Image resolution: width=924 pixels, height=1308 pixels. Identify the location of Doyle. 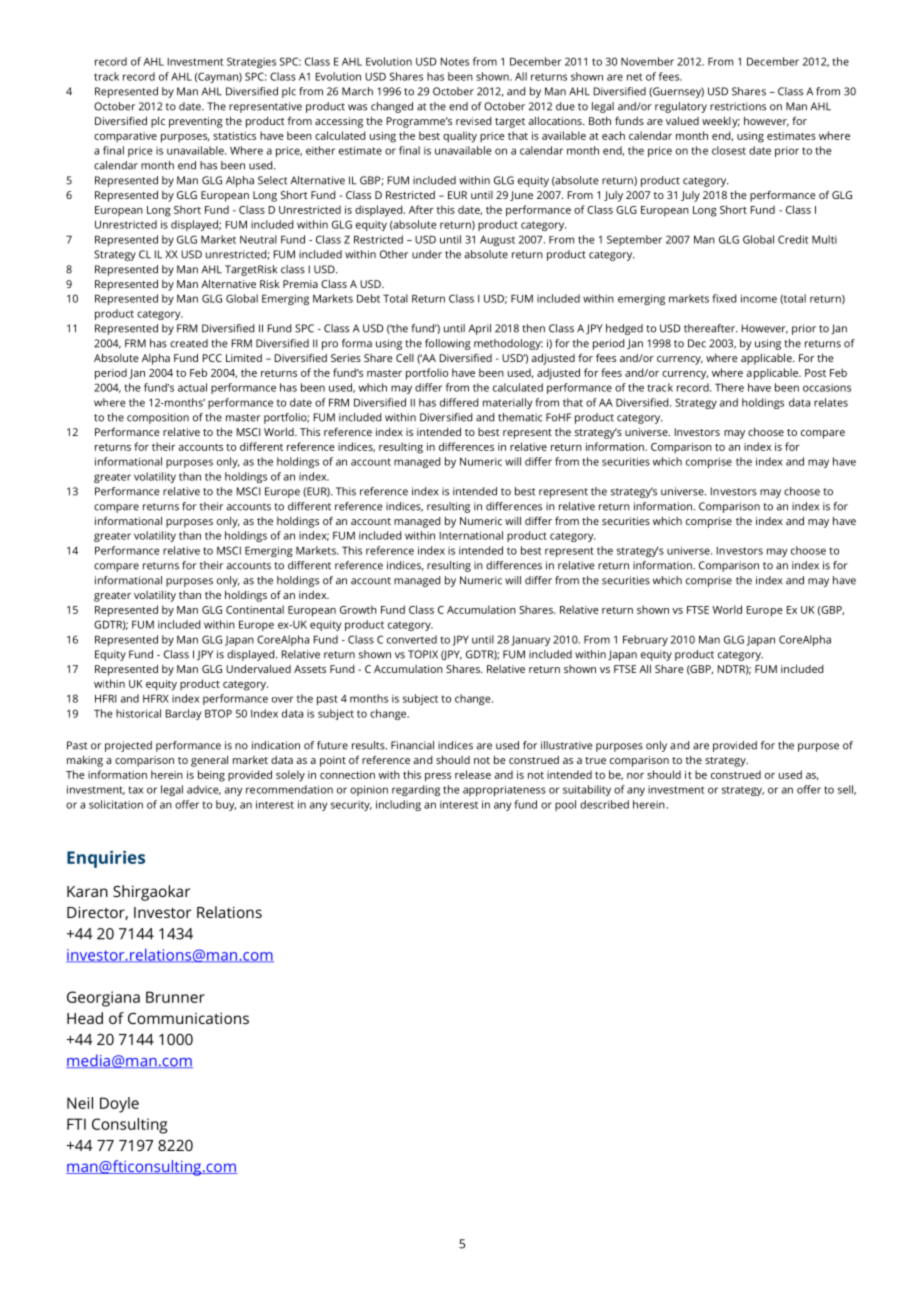
(119, 1105).
